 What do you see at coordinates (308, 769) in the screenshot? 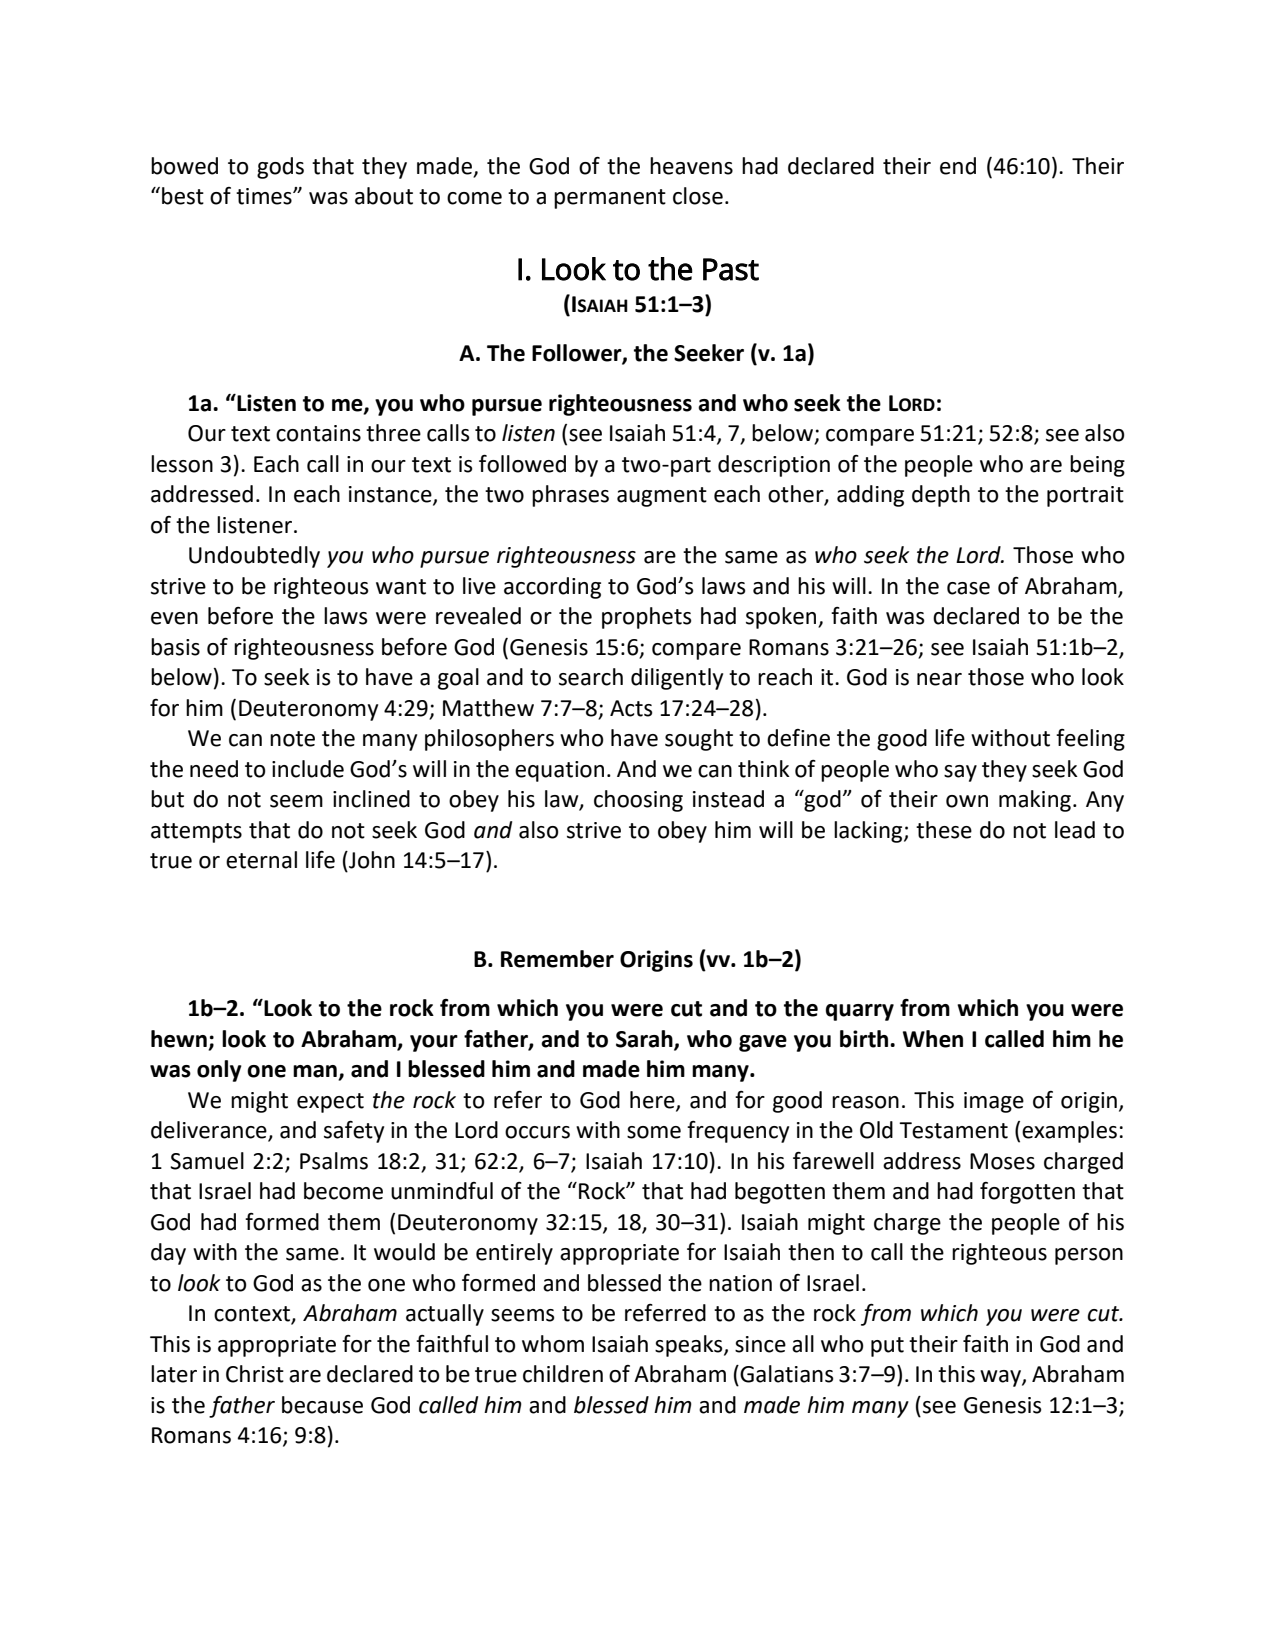
I see `include` at bounding box center [308, 769].
